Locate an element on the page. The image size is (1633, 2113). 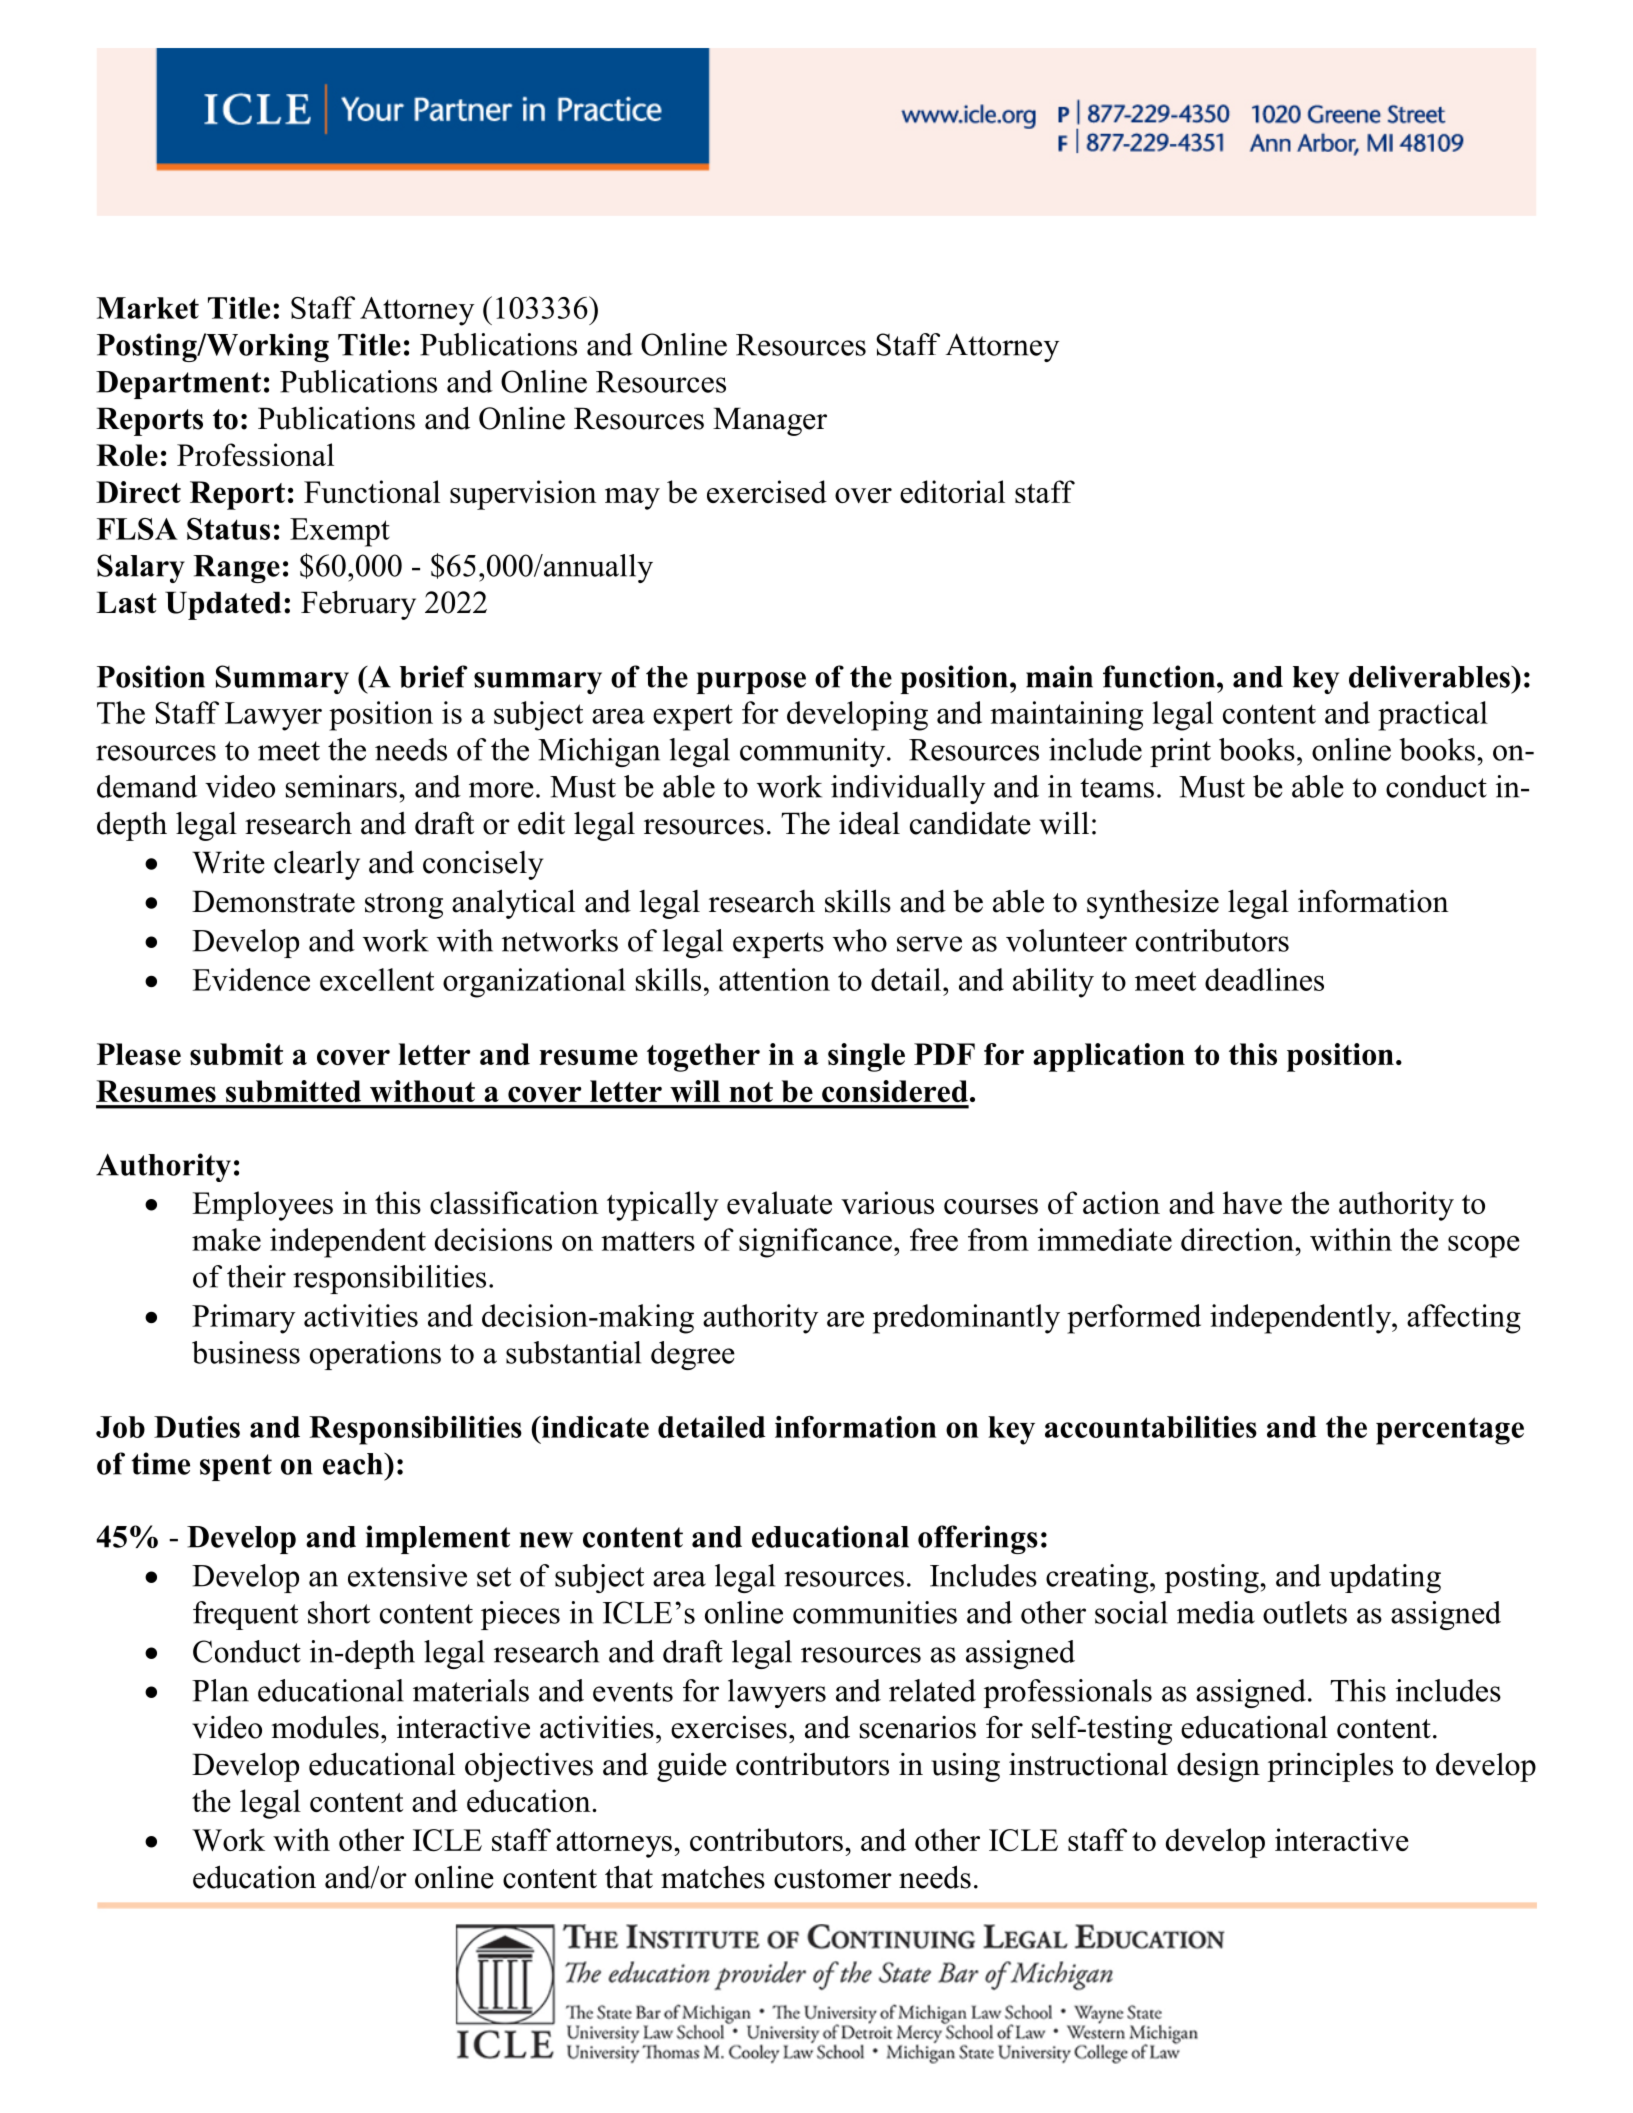
exercised is located at coordinates (767, 491).
